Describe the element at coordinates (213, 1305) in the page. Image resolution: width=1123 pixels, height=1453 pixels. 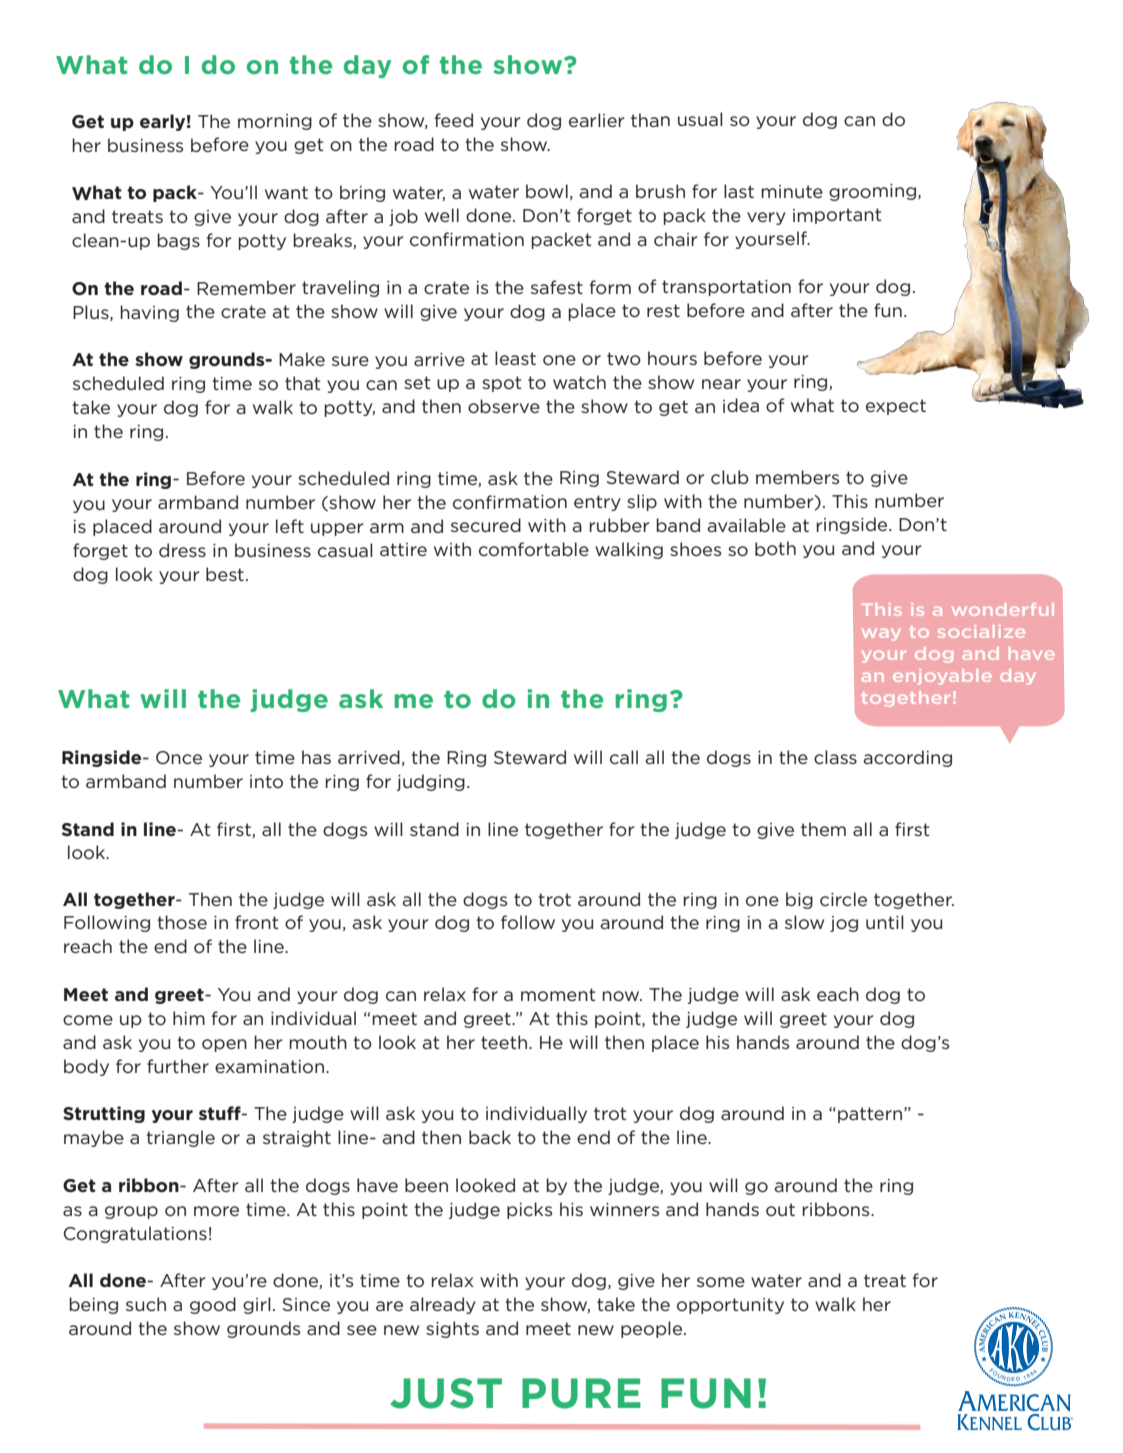
I see `good` at that location.
